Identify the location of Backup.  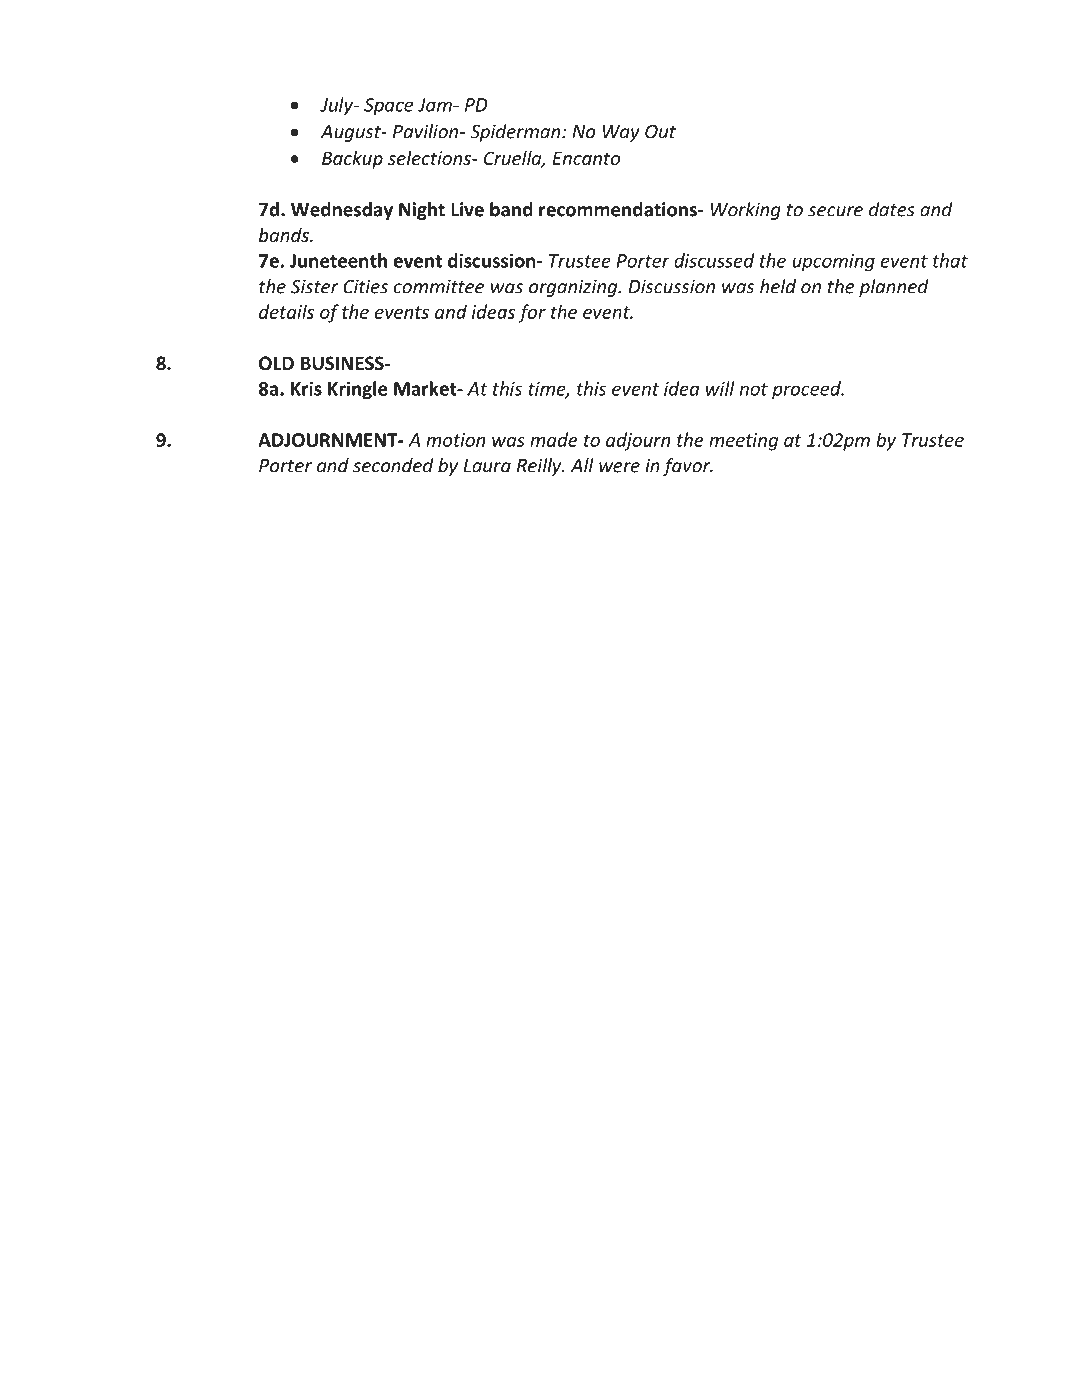
(352, 159).
